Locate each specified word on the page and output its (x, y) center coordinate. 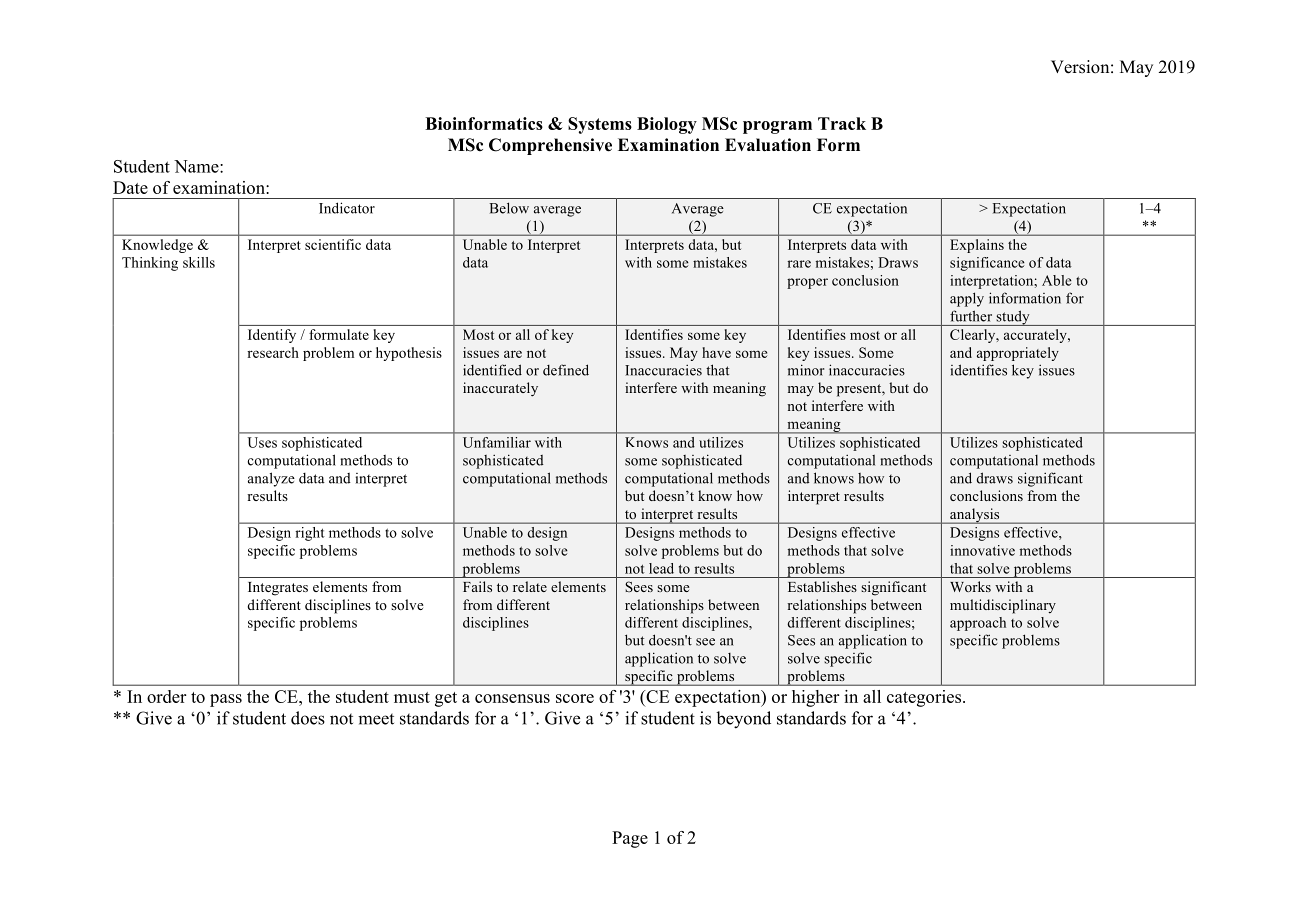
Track (842, 123)
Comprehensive (550, 146)
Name (197, 166)
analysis (975, 516)
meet (376, 719)
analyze (271, 479)
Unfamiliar (497, 442)
